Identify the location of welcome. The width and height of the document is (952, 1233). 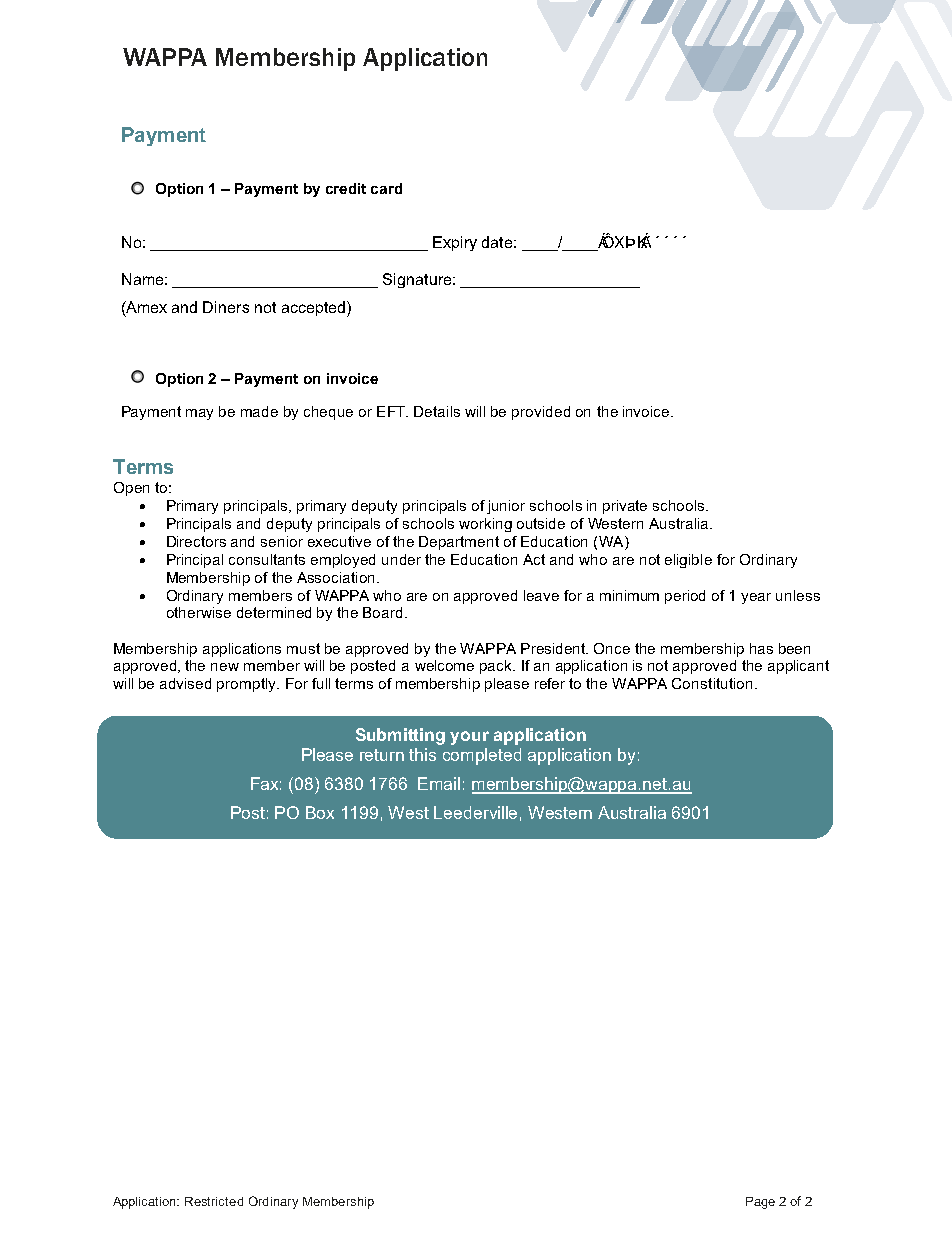
(444, 665).
